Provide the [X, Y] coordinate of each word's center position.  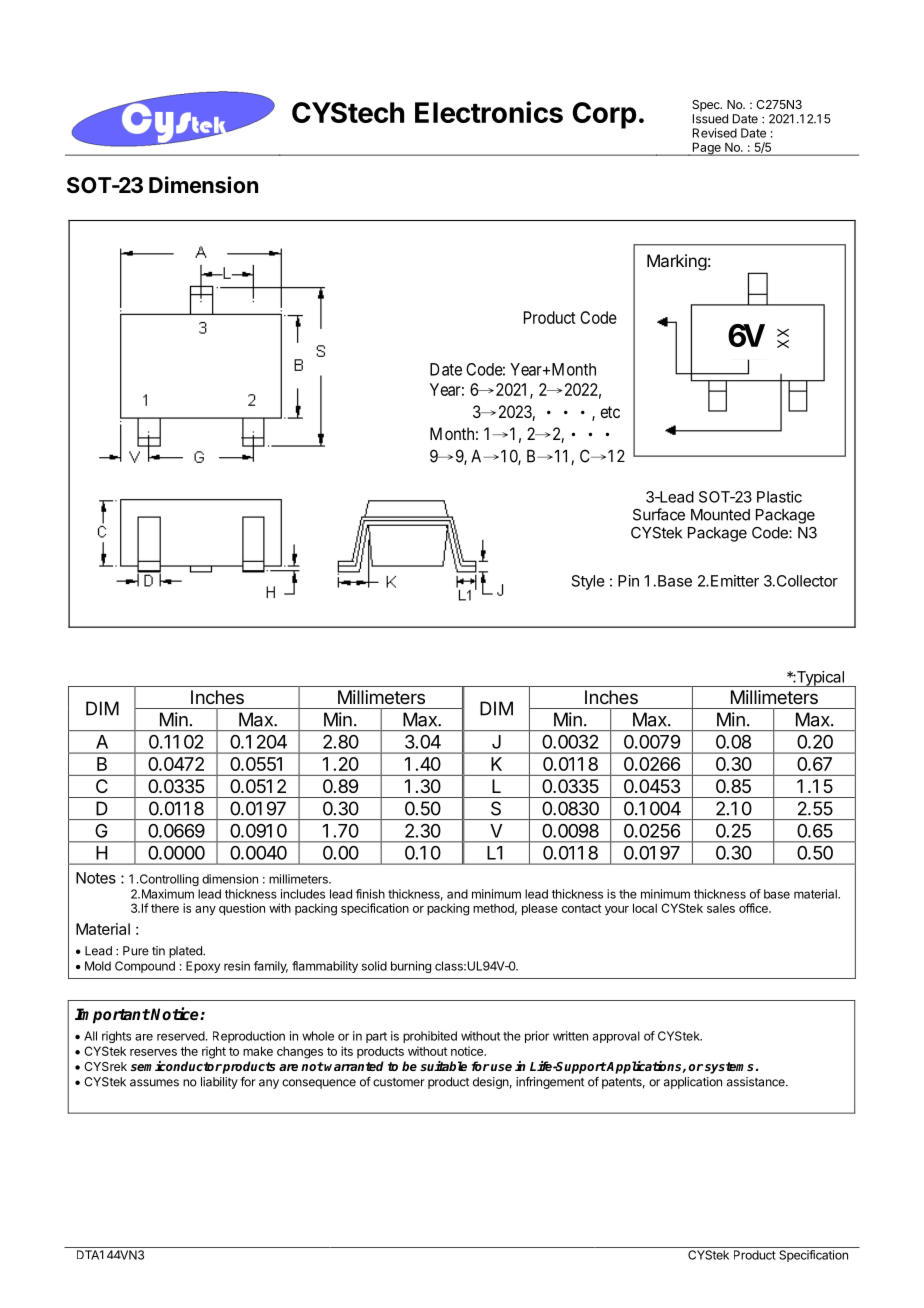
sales [721, 908]
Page [706, 149]
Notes [96, 878]
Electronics [489, 112]
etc [610, 412]
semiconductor [176, 1066]
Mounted [720, 515]
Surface [659, 514]
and [457, 894]
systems [731, 1068]
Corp [604, 115]
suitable [443, 1066]
